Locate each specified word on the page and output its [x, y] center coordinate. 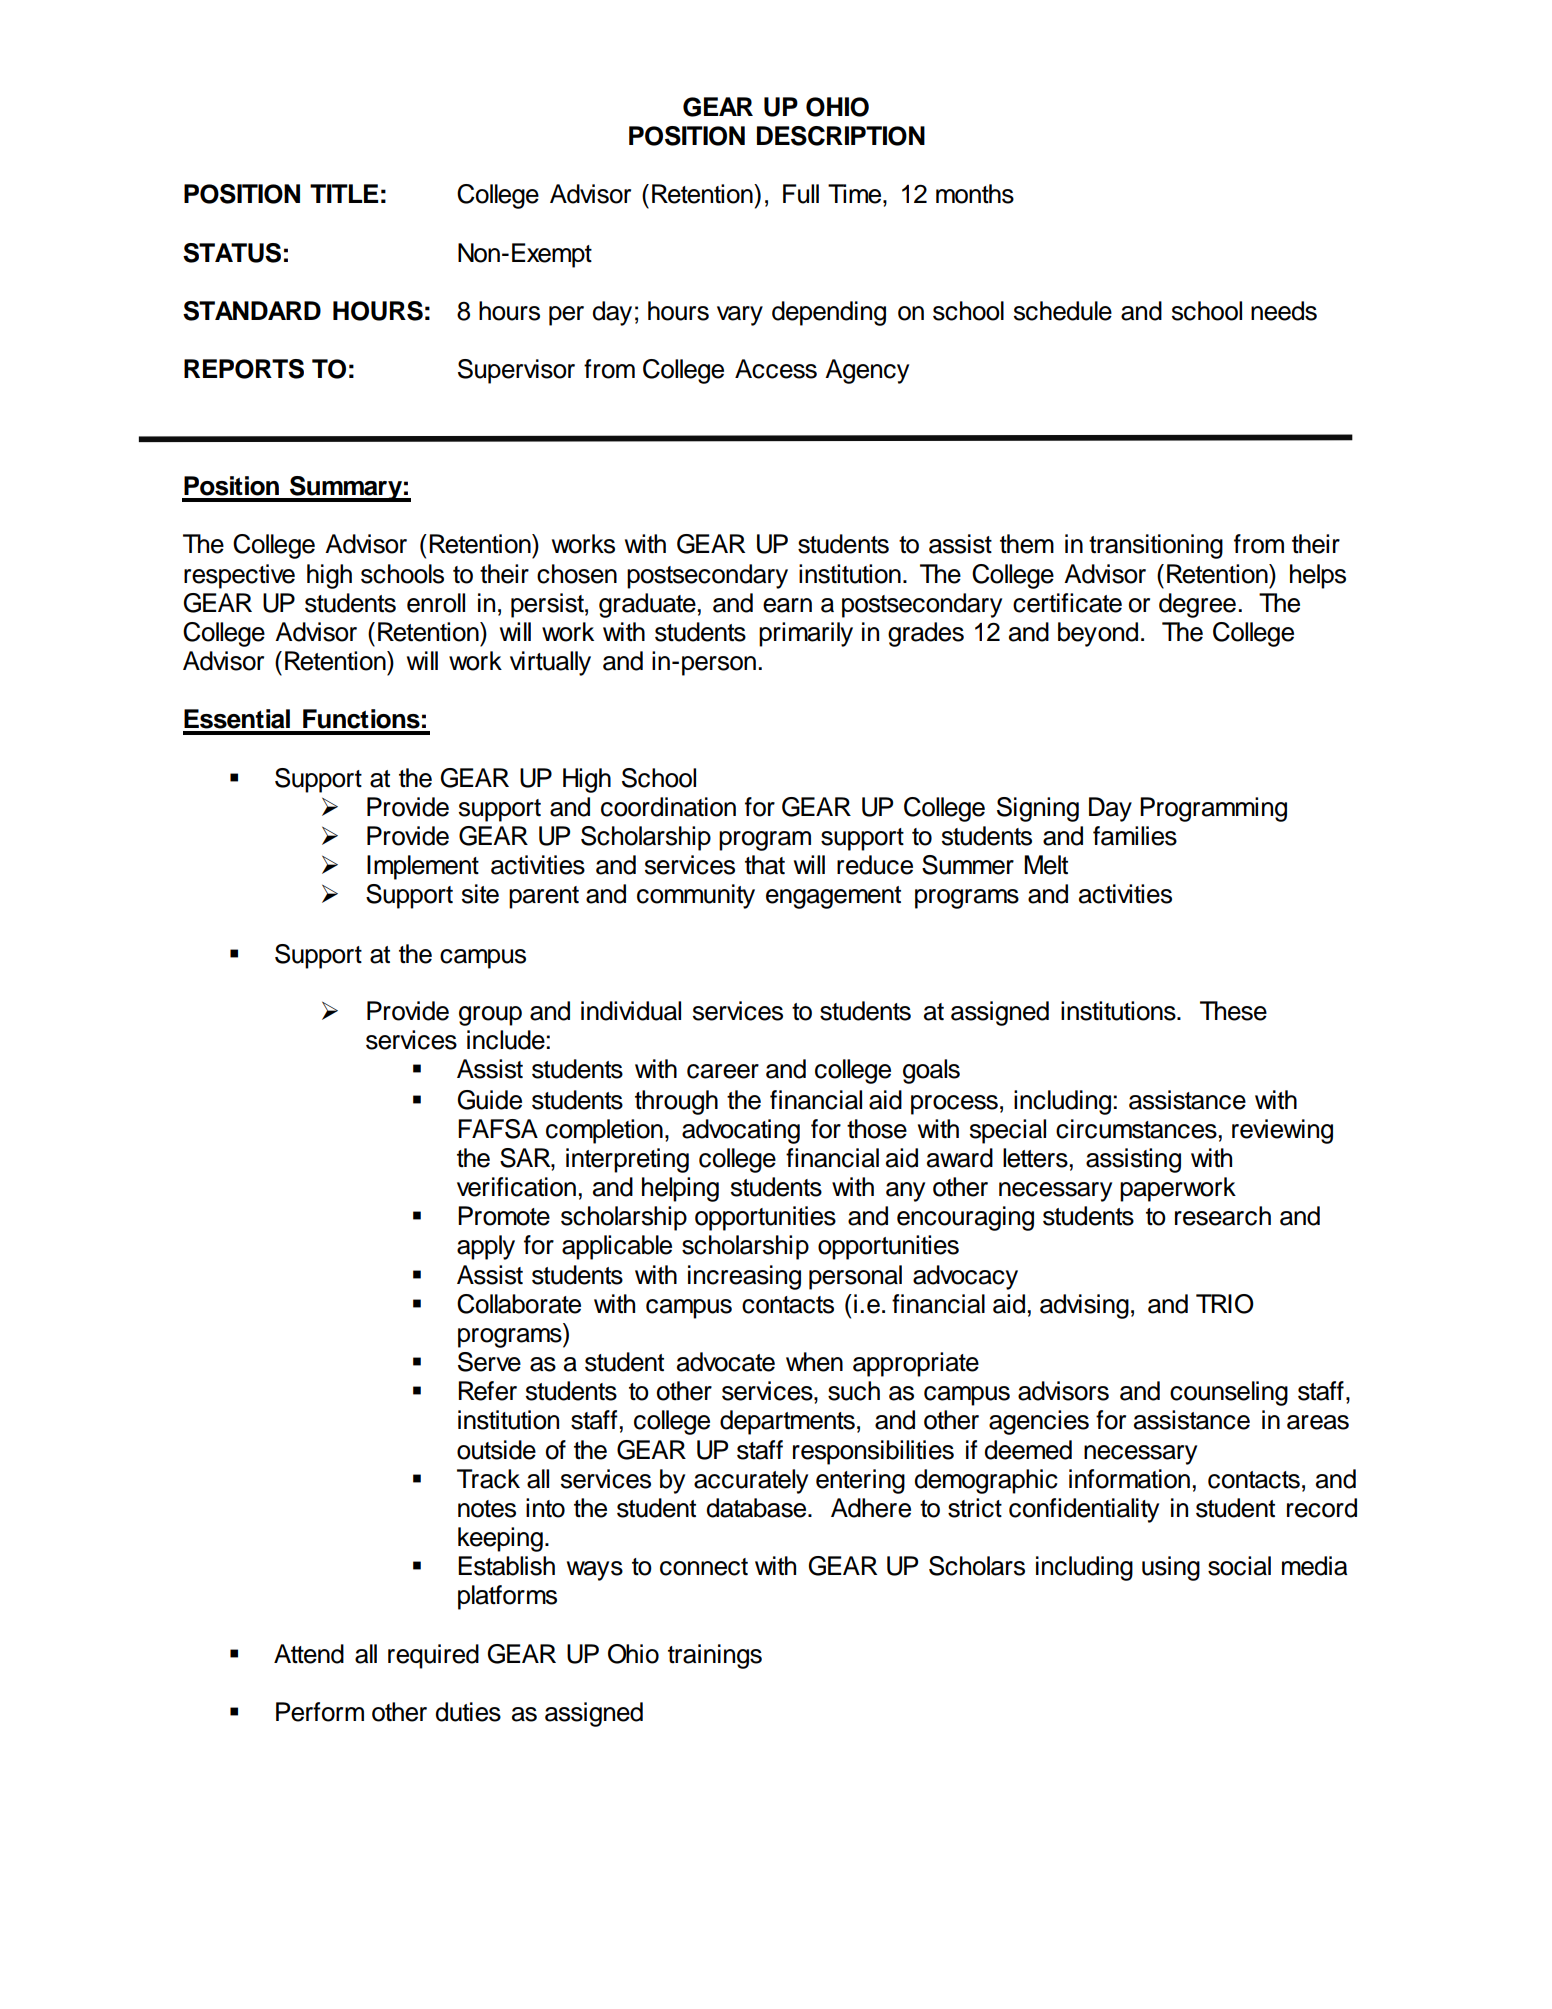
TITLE [344, 193]
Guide [490, 1100]
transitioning [1156, 546]
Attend [309, 1654]
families [1135, 836]
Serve [489, 1362]
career [723, 1071]
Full [801, 194]
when [814, 1362]
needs [1284, 311]
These [1233, 1011]
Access [776, 369]
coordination [668, 807]
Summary [346, 489]
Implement [423, 867]
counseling [1229, 1393]
